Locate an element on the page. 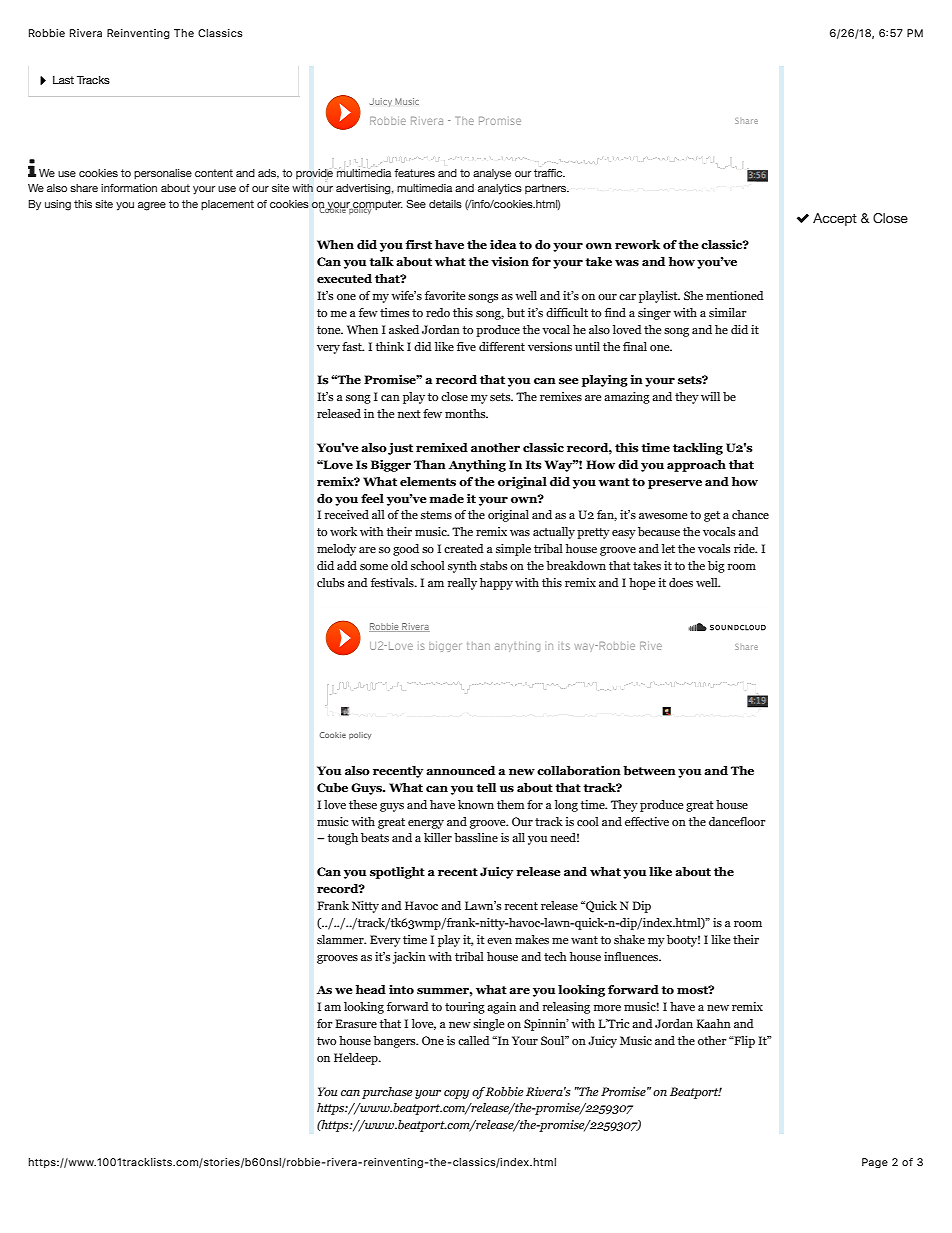 This page has height=1233, width=952. analyse is located at coordinates (492, 174).
